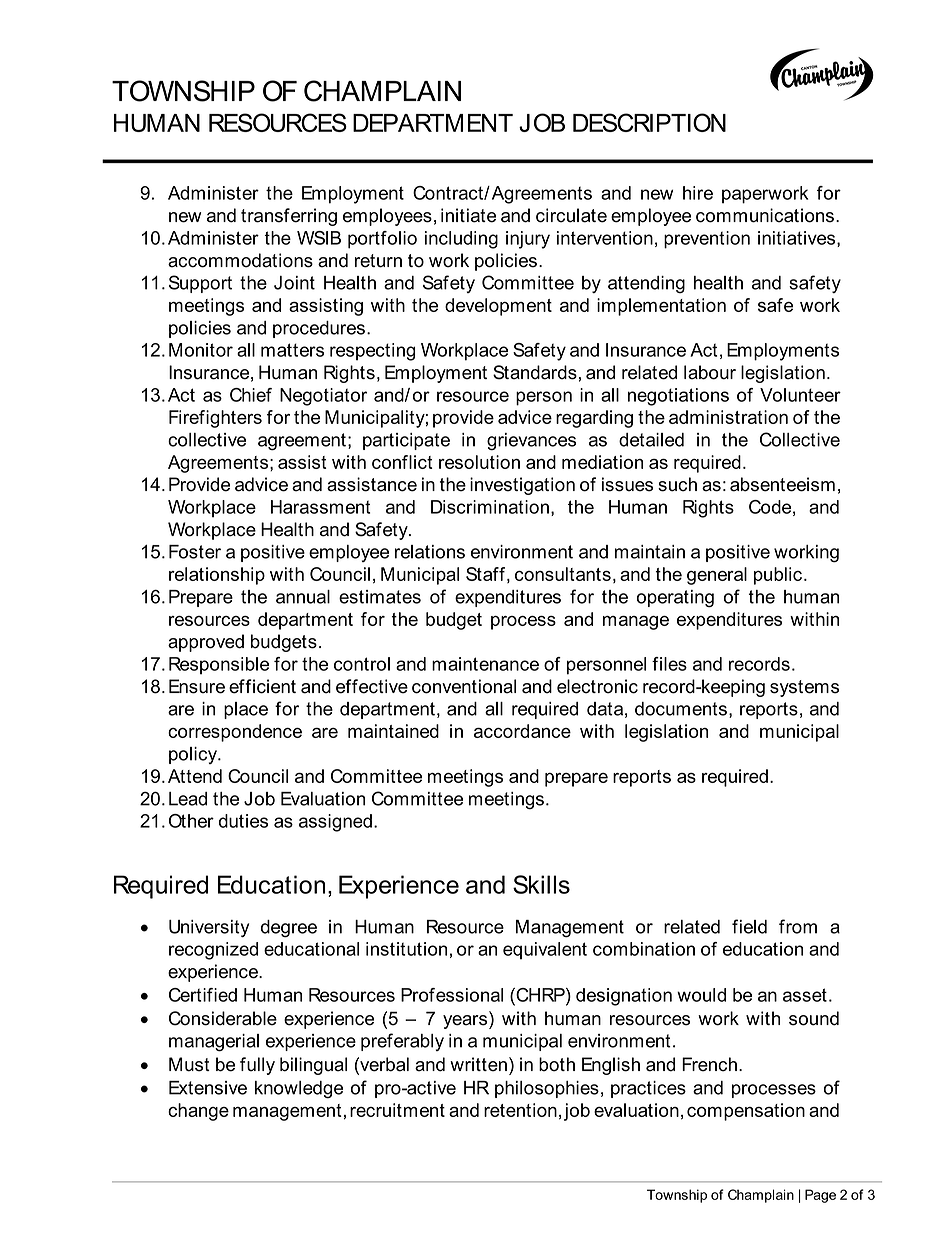 Image resolution: width=952 pixels, height=1233 pixels. What do you see at coordinates (289, 929) in the screenshot?
I see `degree` at bounding box center [289, 929].
